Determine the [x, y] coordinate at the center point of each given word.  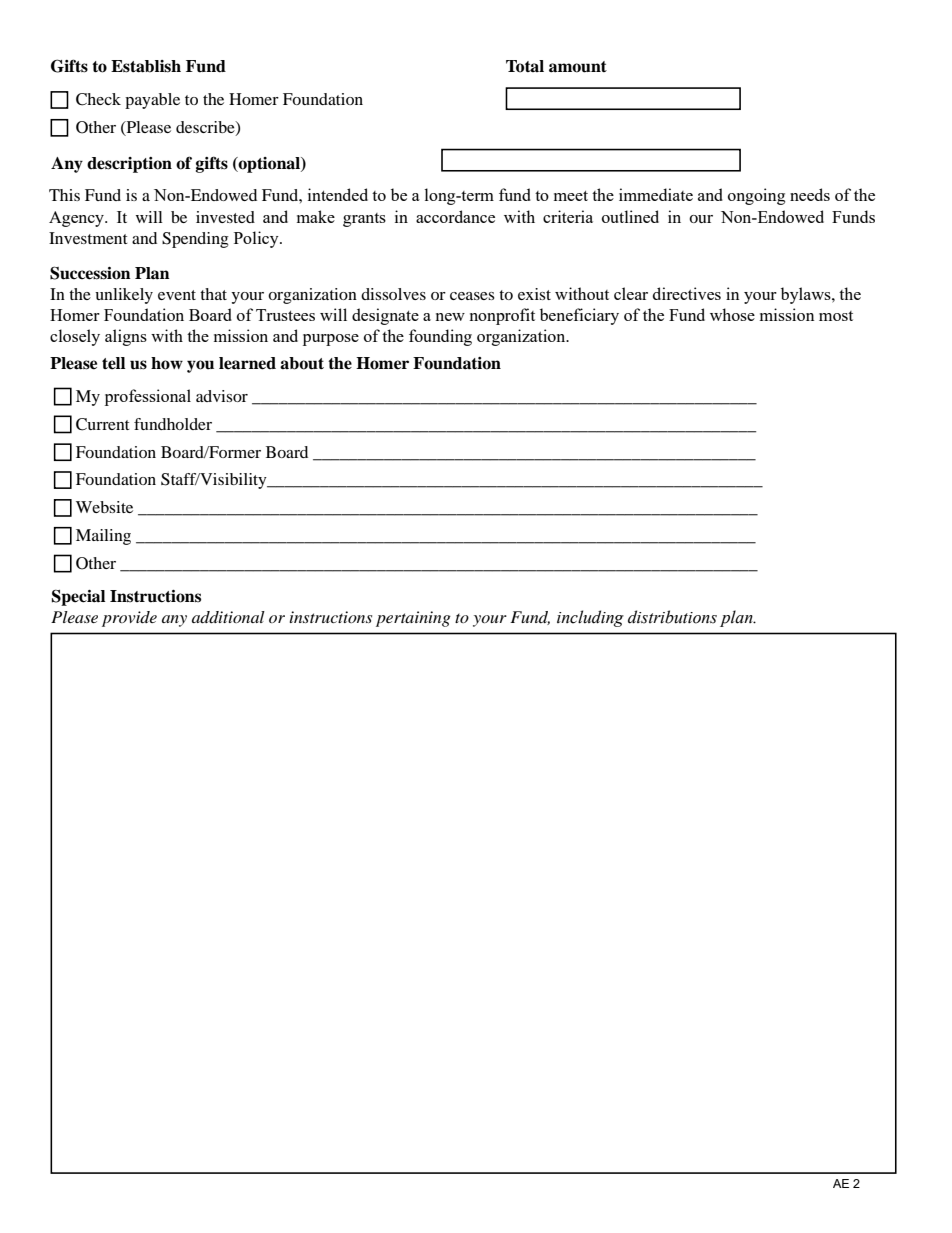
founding [440, 337]
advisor [222, 396]
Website [104, 507]
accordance [455, 216]
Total [525, 66]
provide [129, 619]
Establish [146, 66]
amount [578, 67]
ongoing [756, 196]
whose [732, 314]
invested [225, 217]
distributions [672, 617]
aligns [126, 337]
